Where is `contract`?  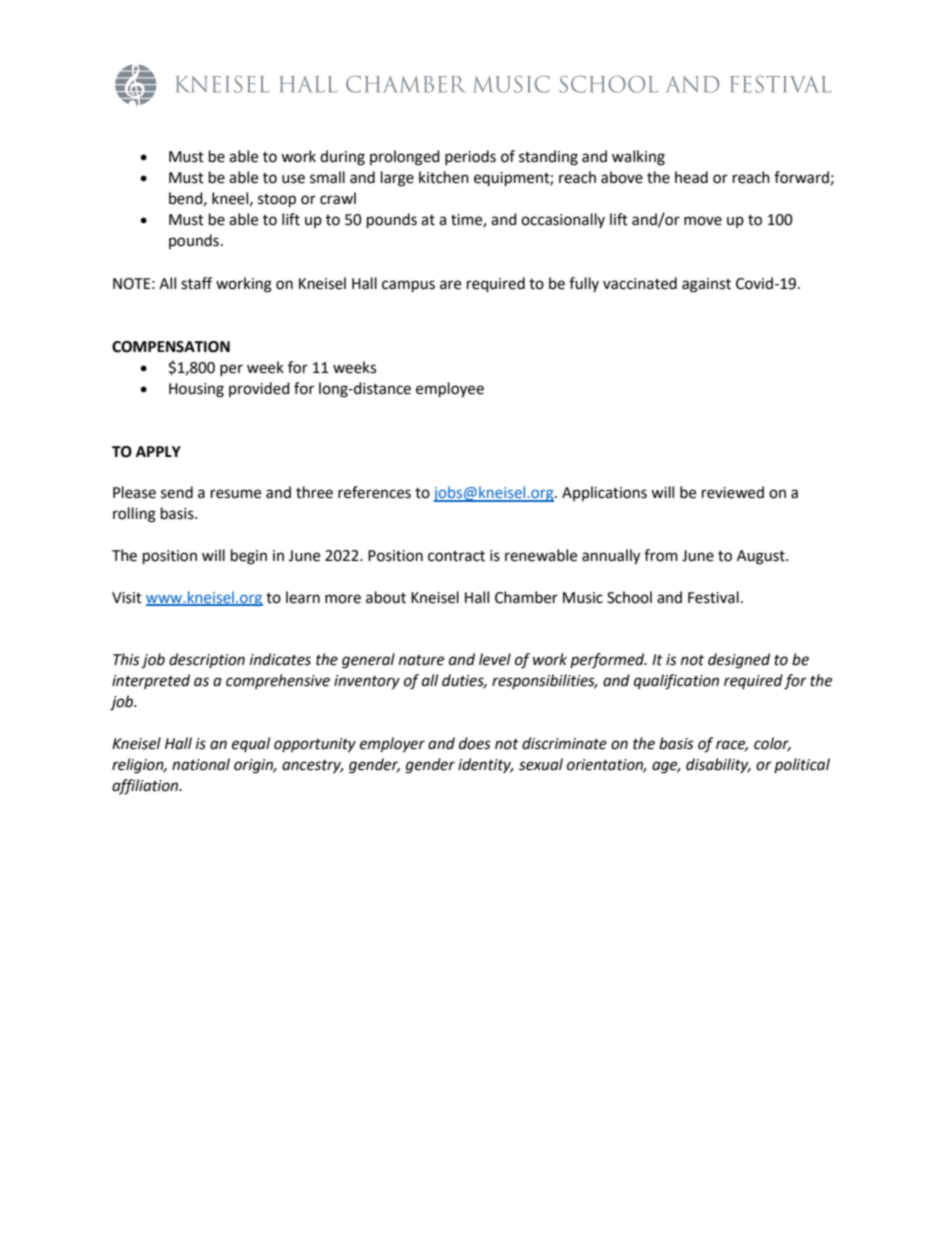
contract is located at coordinates (456, 556).
